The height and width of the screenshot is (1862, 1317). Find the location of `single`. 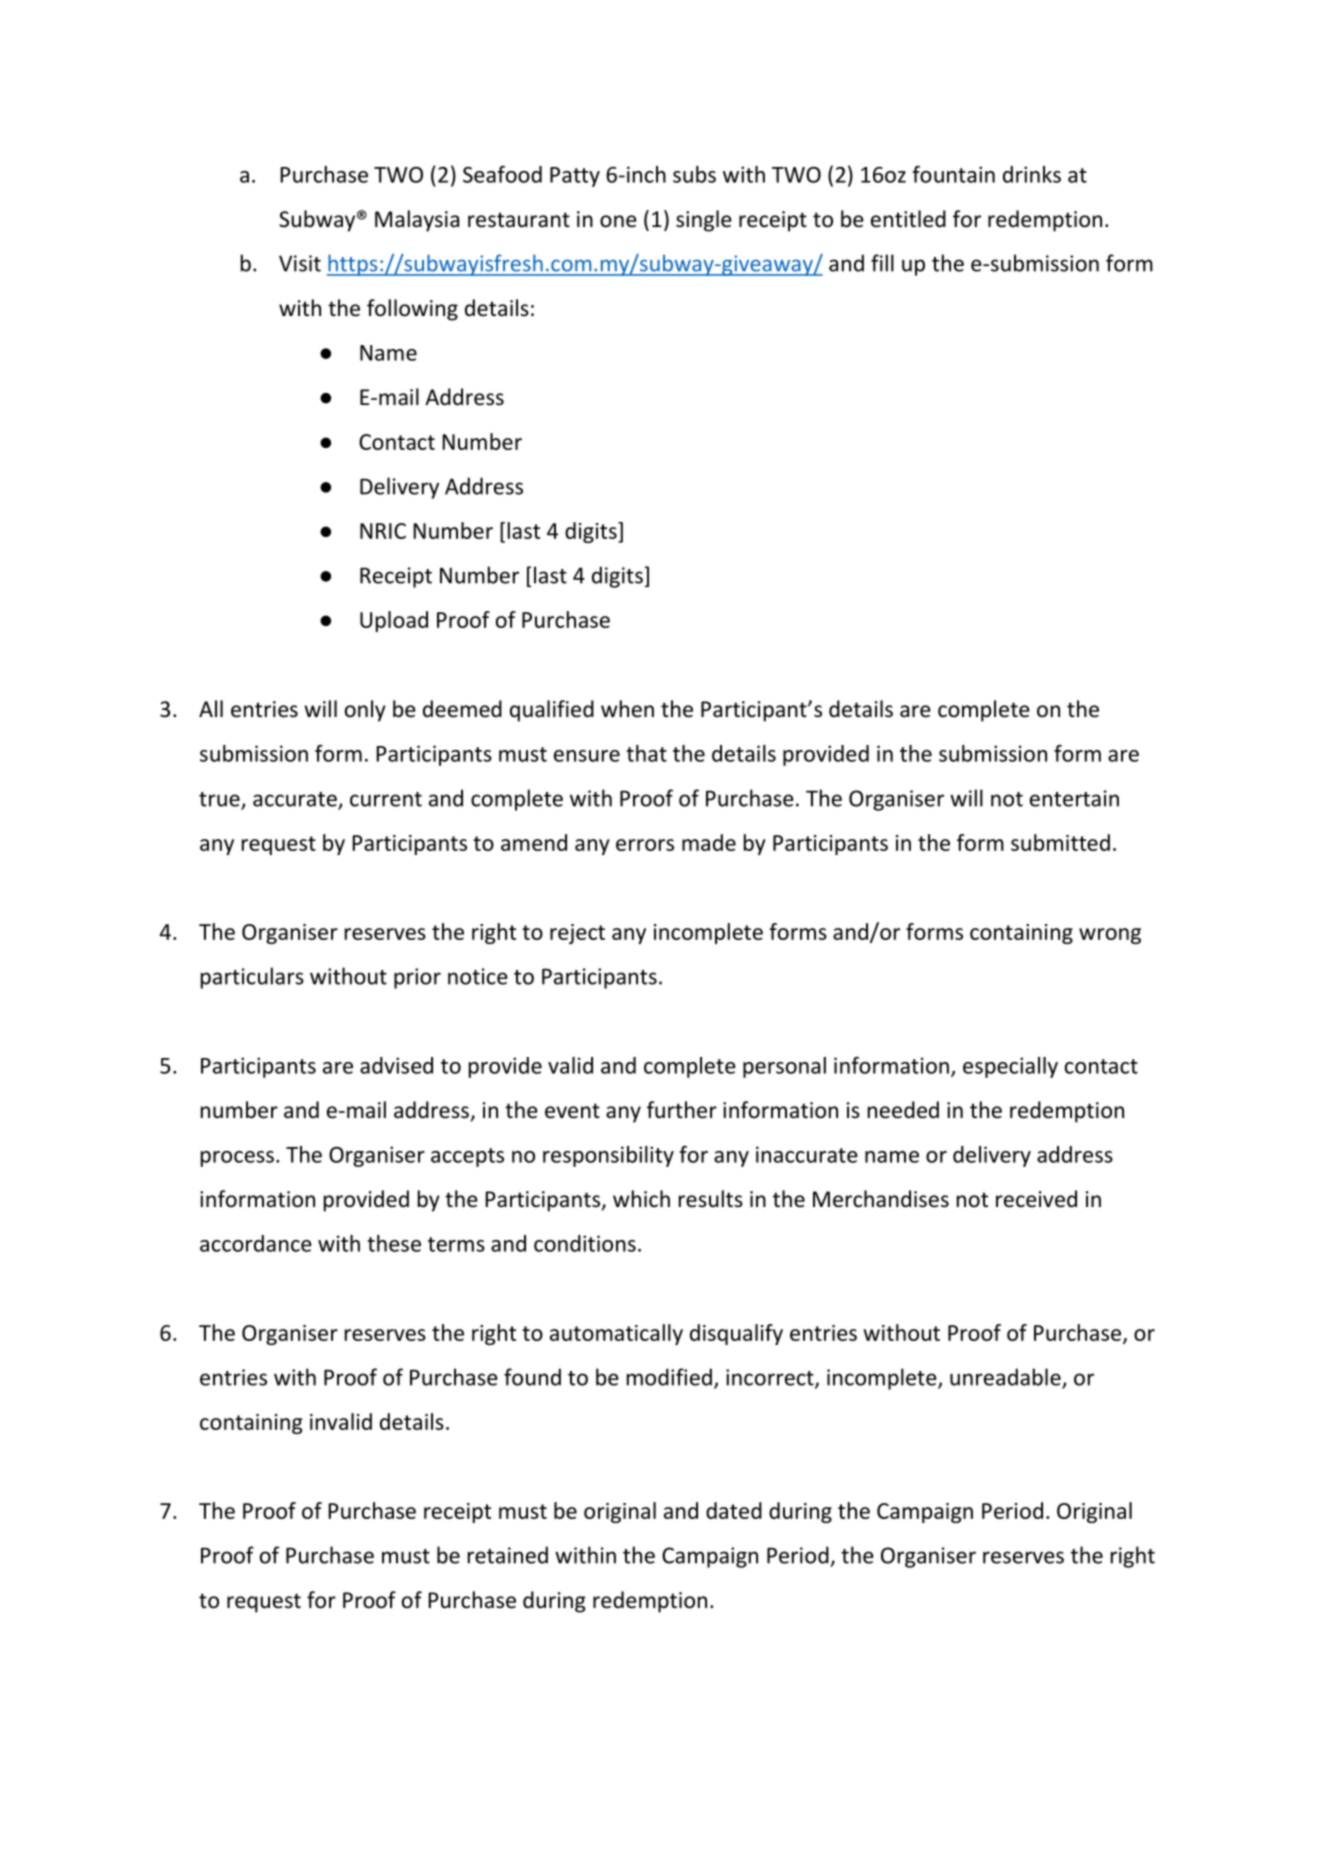

single is located at coordinates (704, 221).
